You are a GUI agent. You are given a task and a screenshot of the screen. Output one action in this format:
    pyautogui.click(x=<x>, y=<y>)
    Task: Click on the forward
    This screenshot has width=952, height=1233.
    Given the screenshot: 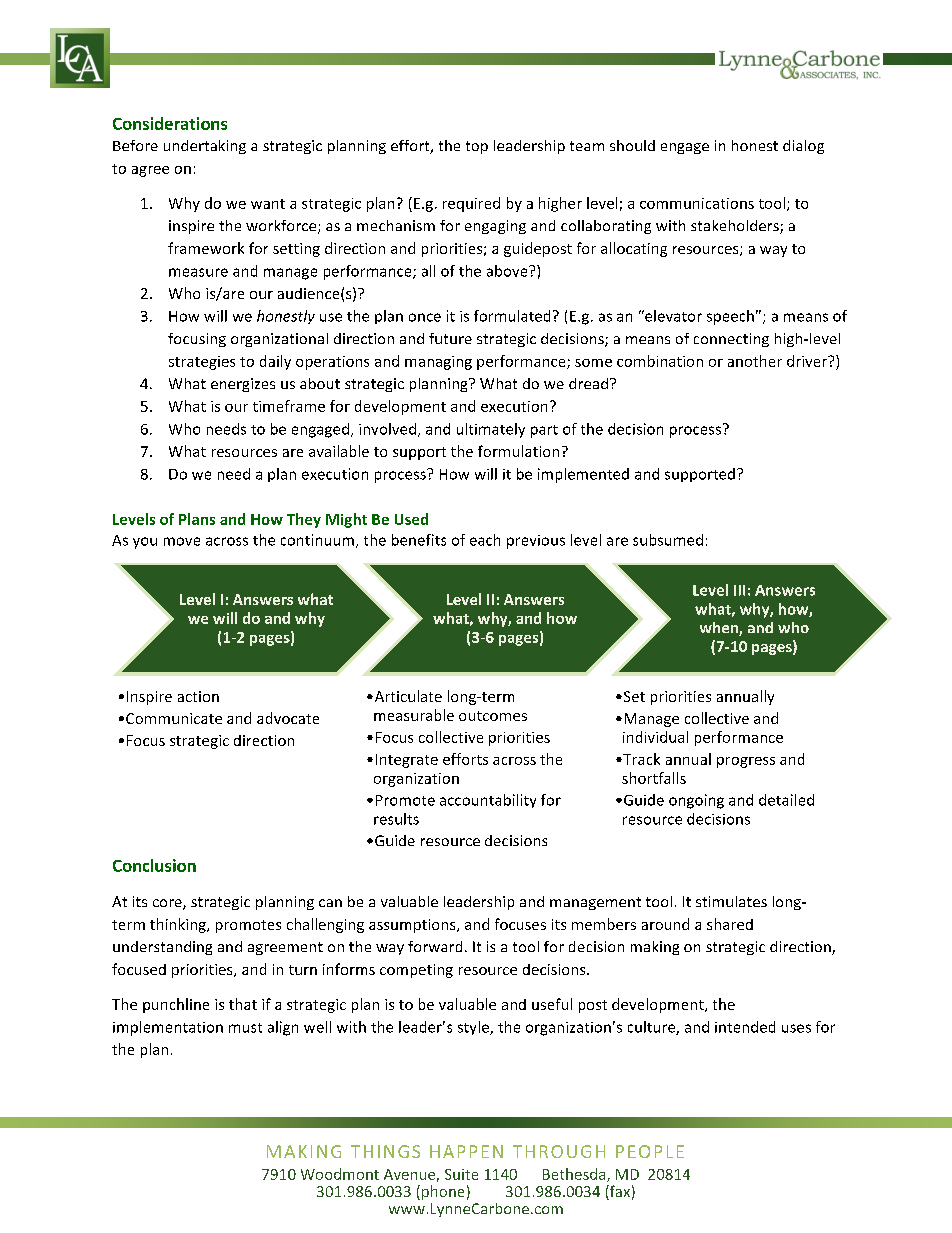 What is the action you would take?
    pyautogui.click(x=435, y=946)
